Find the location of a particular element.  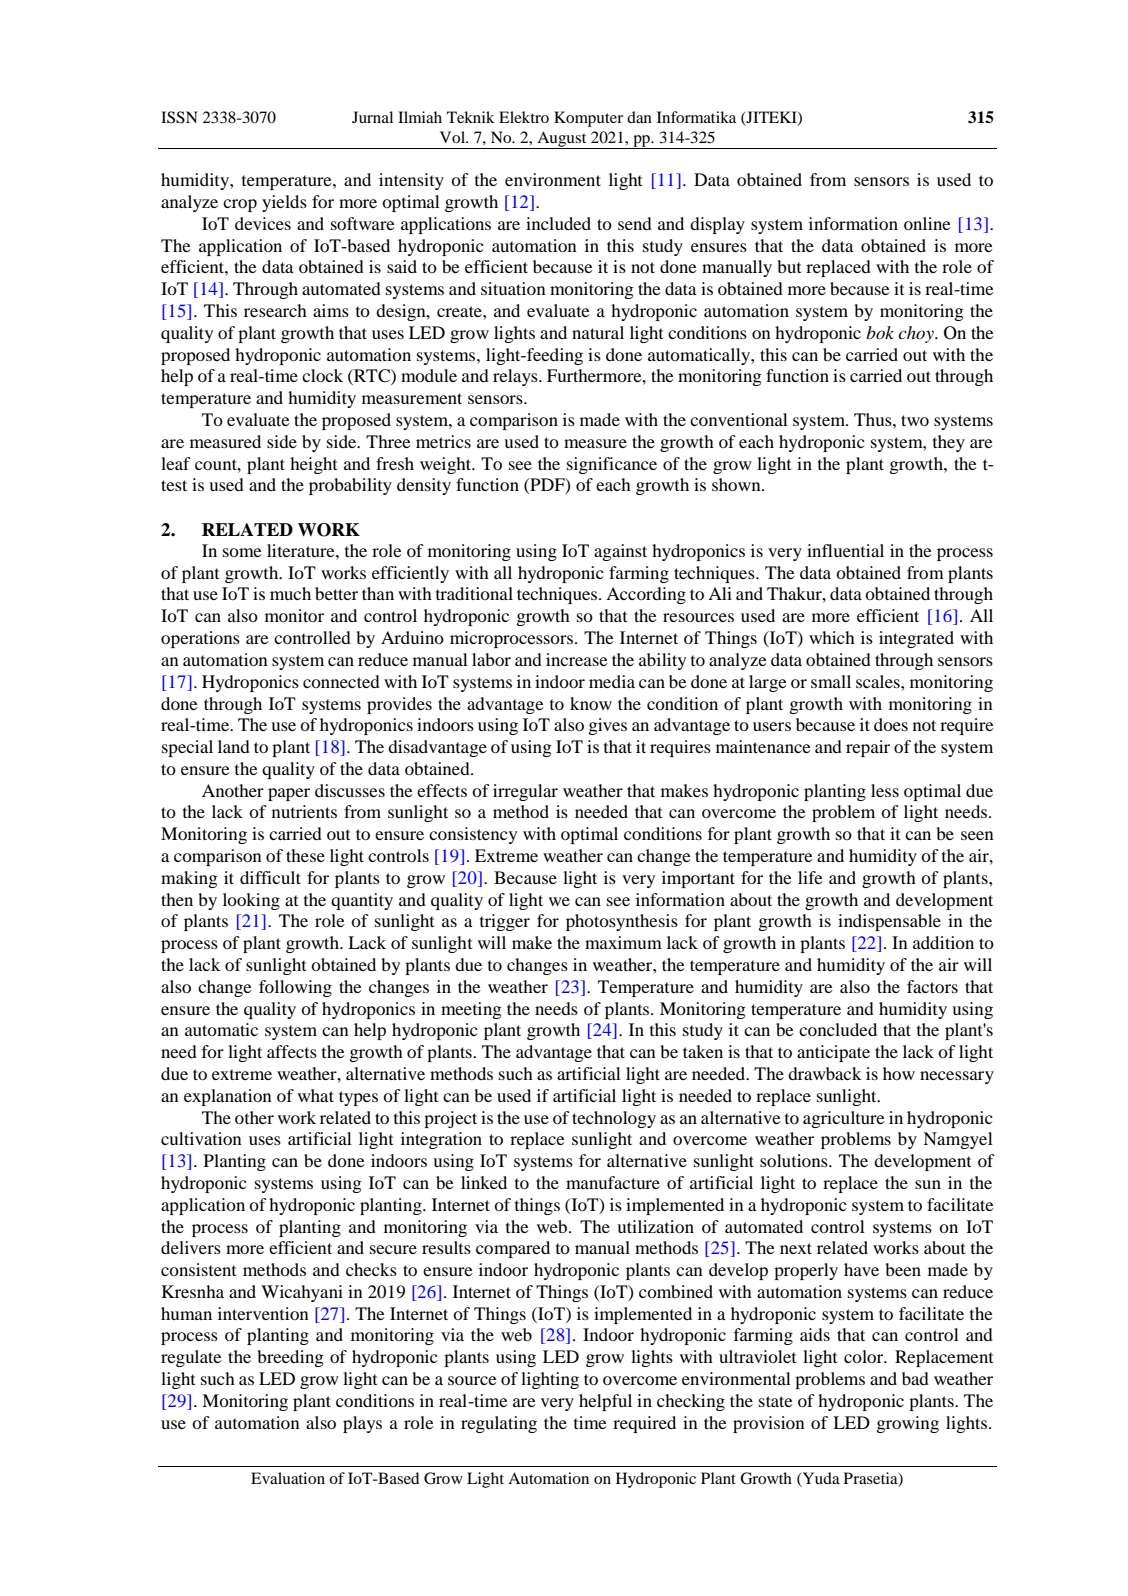

much is located at coordinates (290, 593).
